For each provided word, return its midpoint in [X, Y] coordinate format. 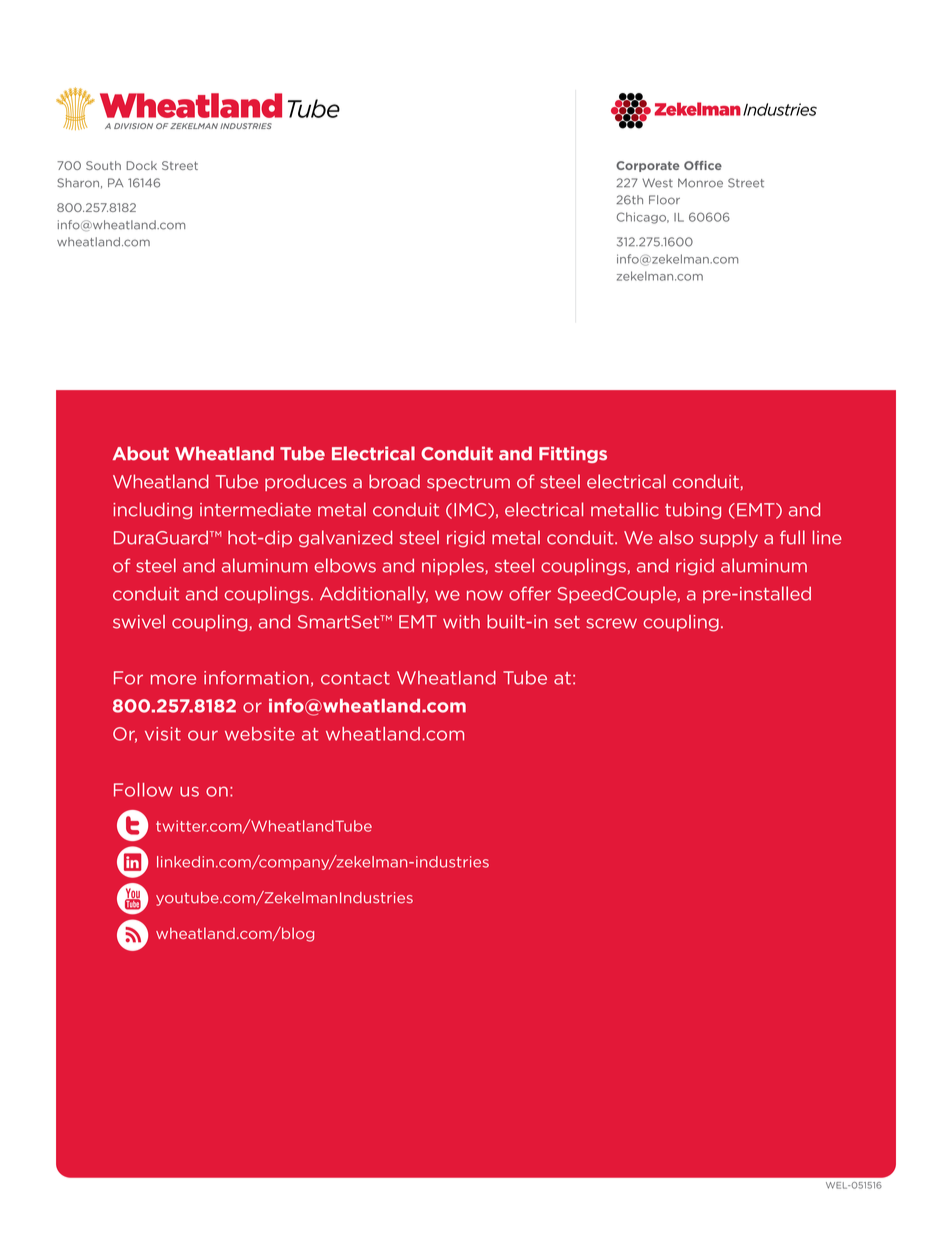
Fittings [573, 454]
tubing [693, 510]
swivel [139, 622]
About [141, 453]
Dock [141, 165]
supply [729, 538]
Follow [143, 790]
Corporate [648, 166]
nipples [454, 566]
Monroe [700, 183]
